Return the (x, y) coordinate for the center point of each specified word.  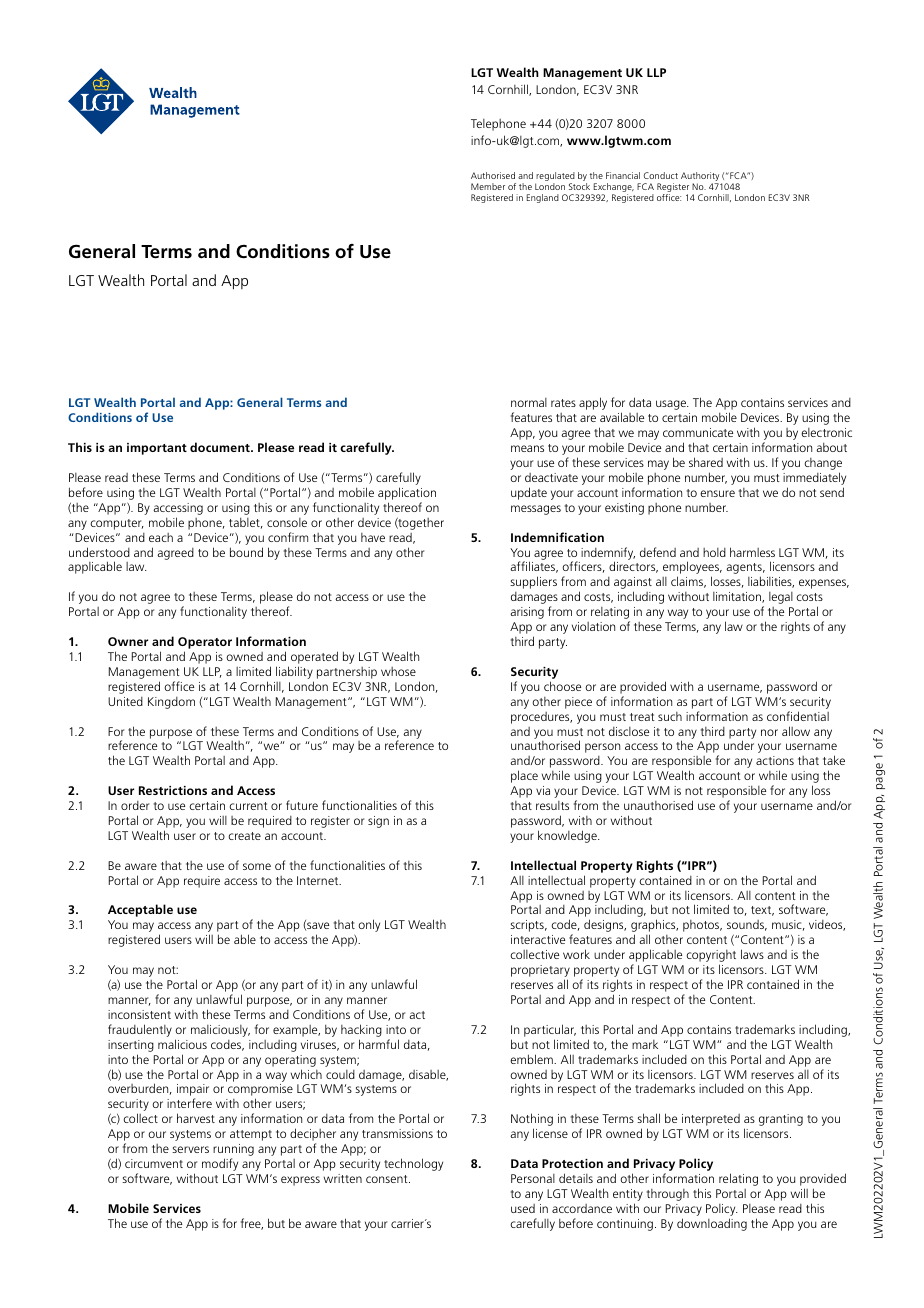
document (221, 447)
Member (488, 186)
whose (398, 671)
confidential (798, 716)
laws (752, 954)
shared (706, 462)
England (543, 198)
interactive (538, 939)
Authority (701, 178)
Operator (205, 644)
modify (220, 1164)
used (523, 1208)
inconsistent (139, 1014)
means (527, 448)
